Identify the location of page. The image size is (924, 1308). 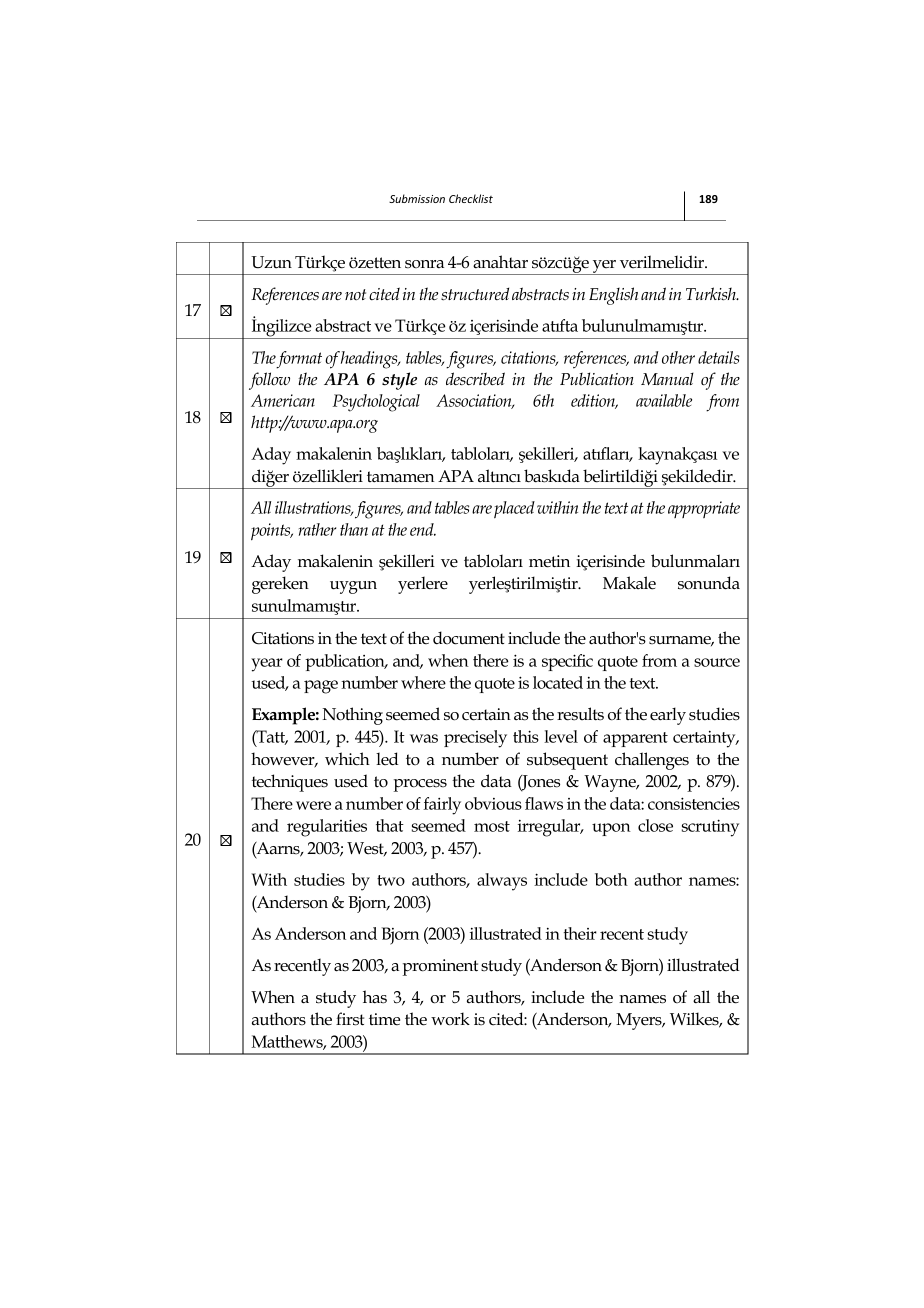
(321, 687).
